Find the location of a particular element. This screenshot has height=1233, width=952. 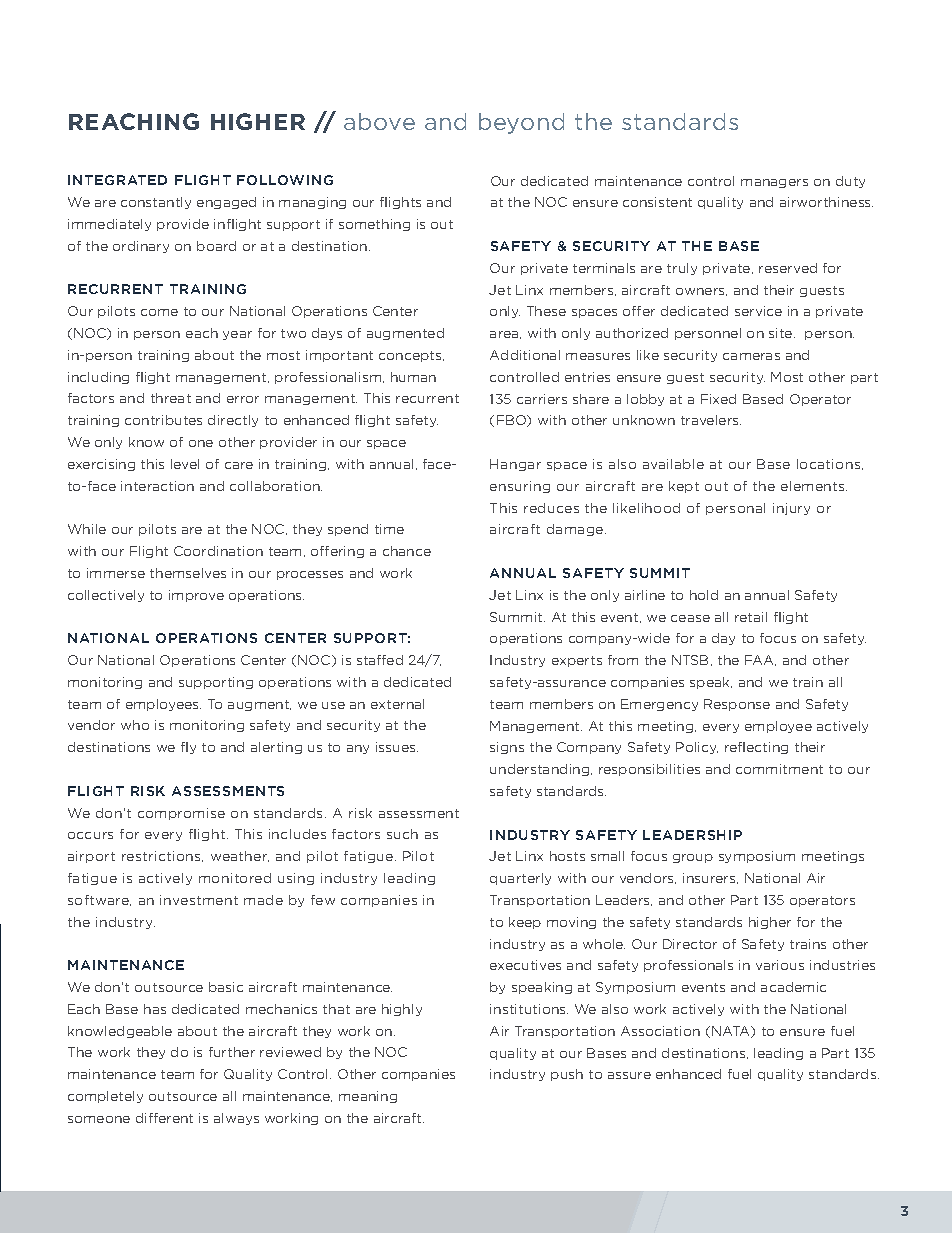

staffed is located at coordinates (380, 660).
